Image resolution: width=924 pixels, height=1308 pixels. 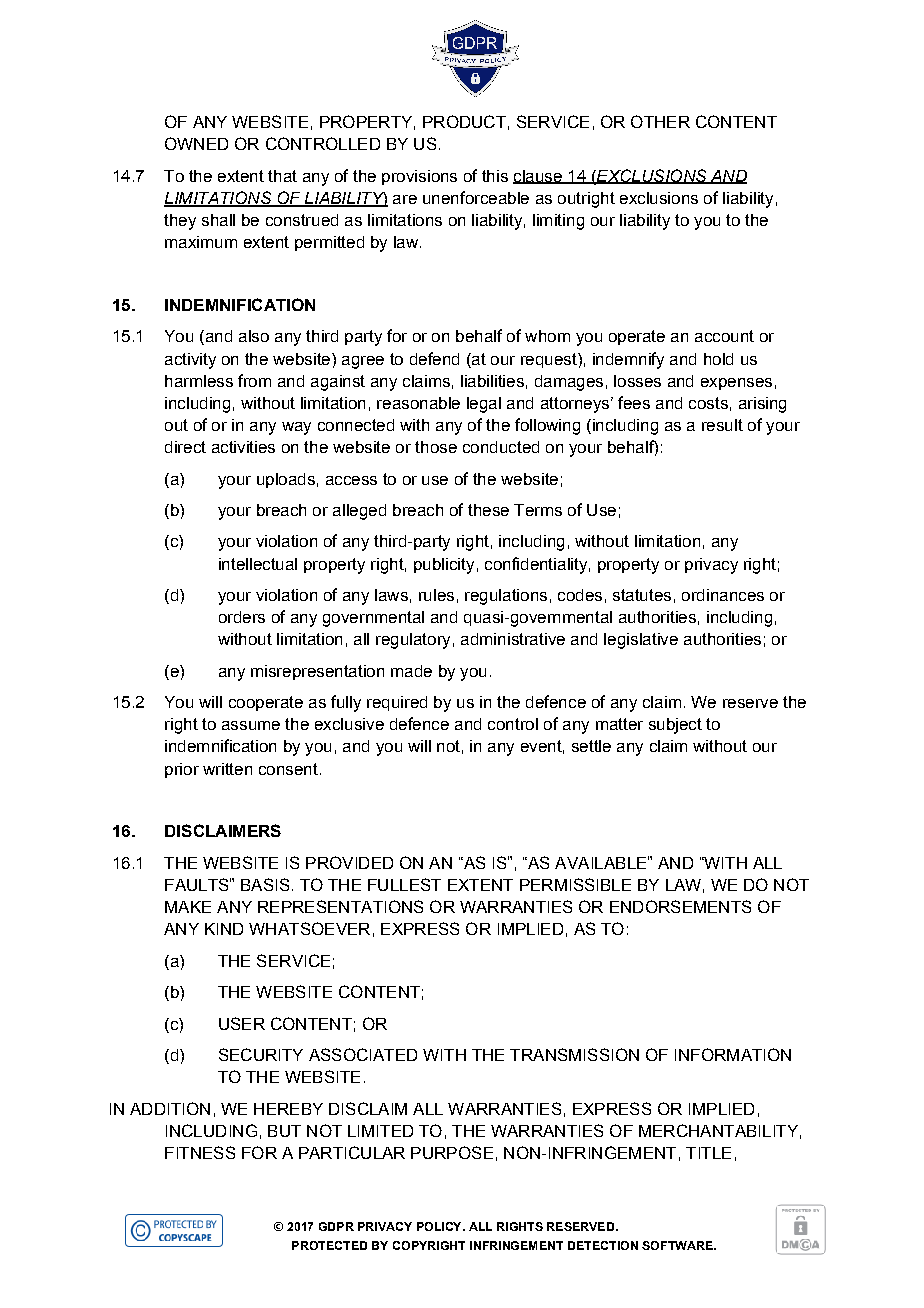 What do you see at coordinates (660, 121) in the page?
I see `OTHER` at bounding box center [660, 121].
